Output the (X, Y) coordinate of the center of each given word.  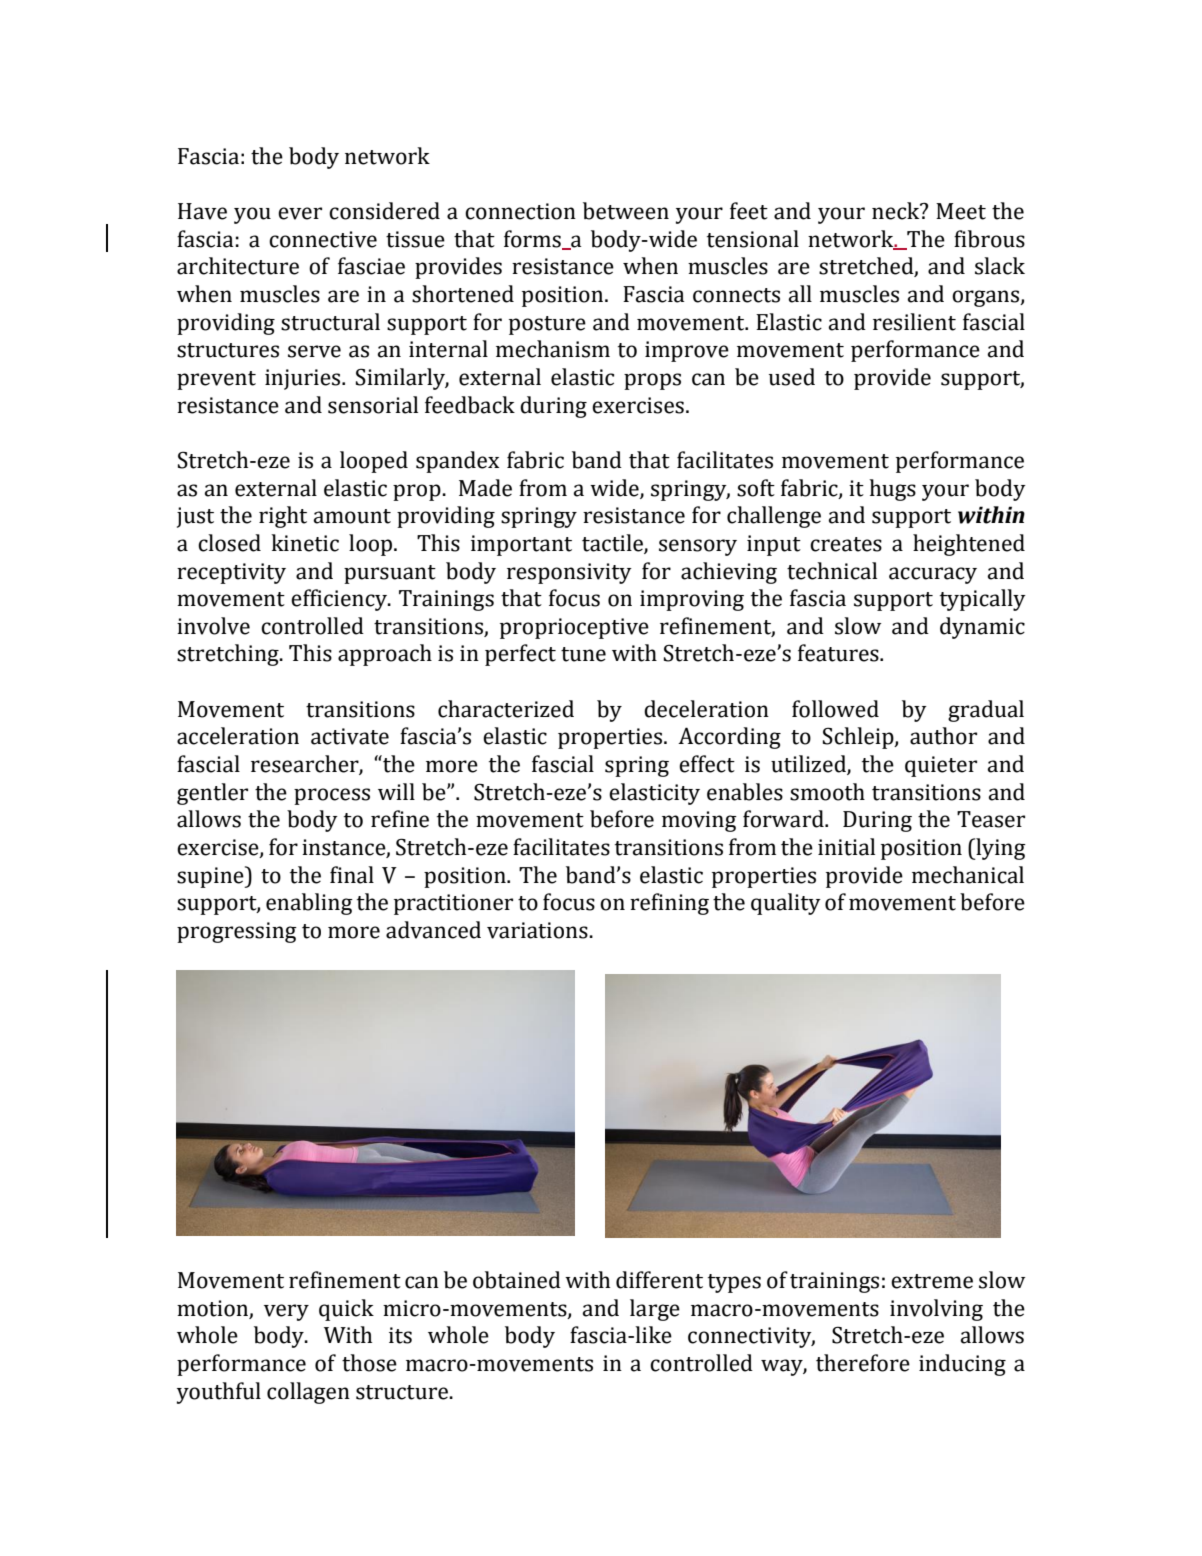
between (626, 211)
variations (538, 930)
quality (786, 904)
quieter (941, 766)
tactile (613, 543)
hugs (892, 490)
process (332, 796)
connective (323, 239)
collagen (308, 1393)
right (283, 517)
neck (897, 211)
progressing (237, 932)
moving (699, 821)
